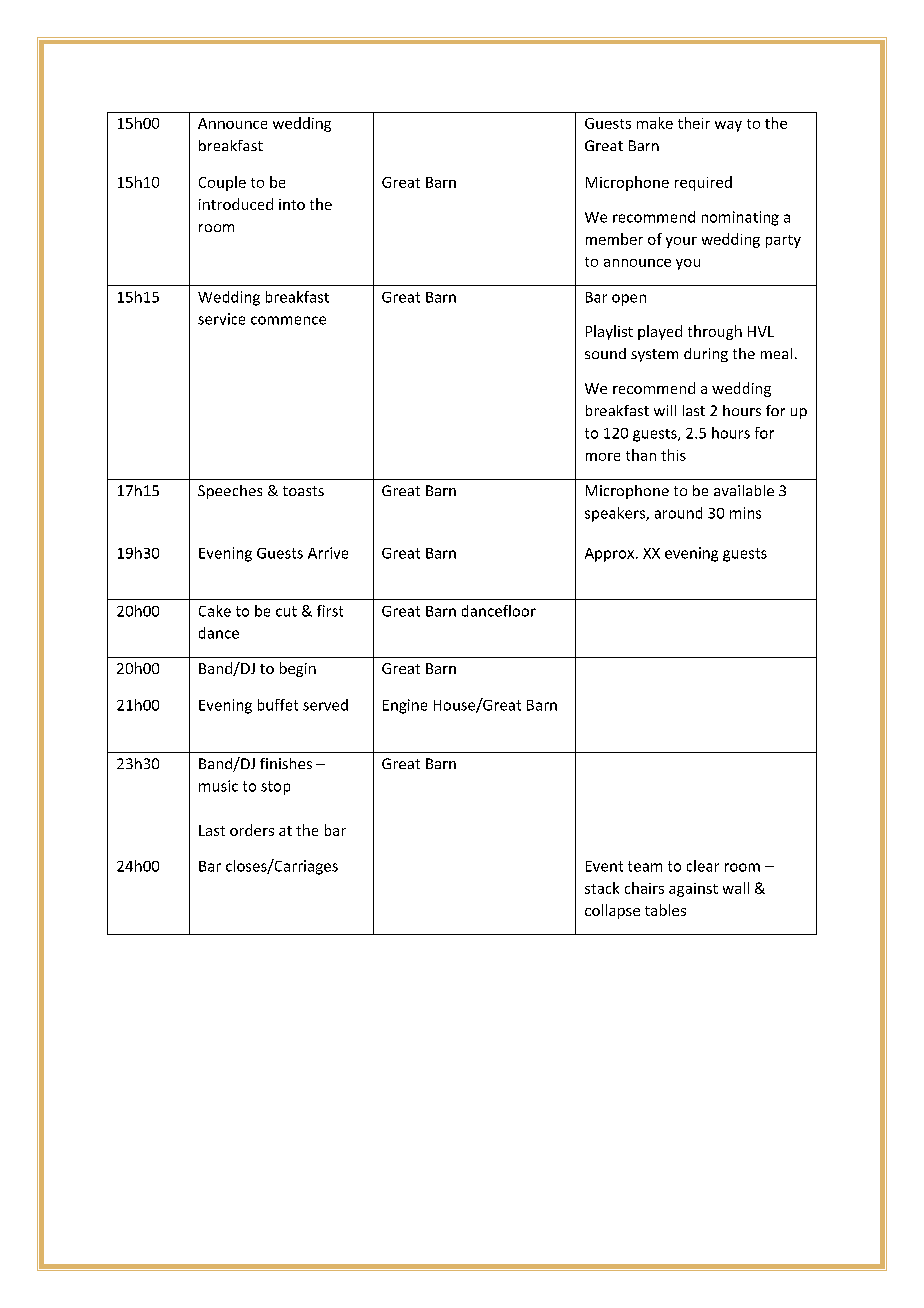 The width and height of the image is (924, 1308). Describe the element at coordinates (602, 888) in the image. I see `stack` at that location.
